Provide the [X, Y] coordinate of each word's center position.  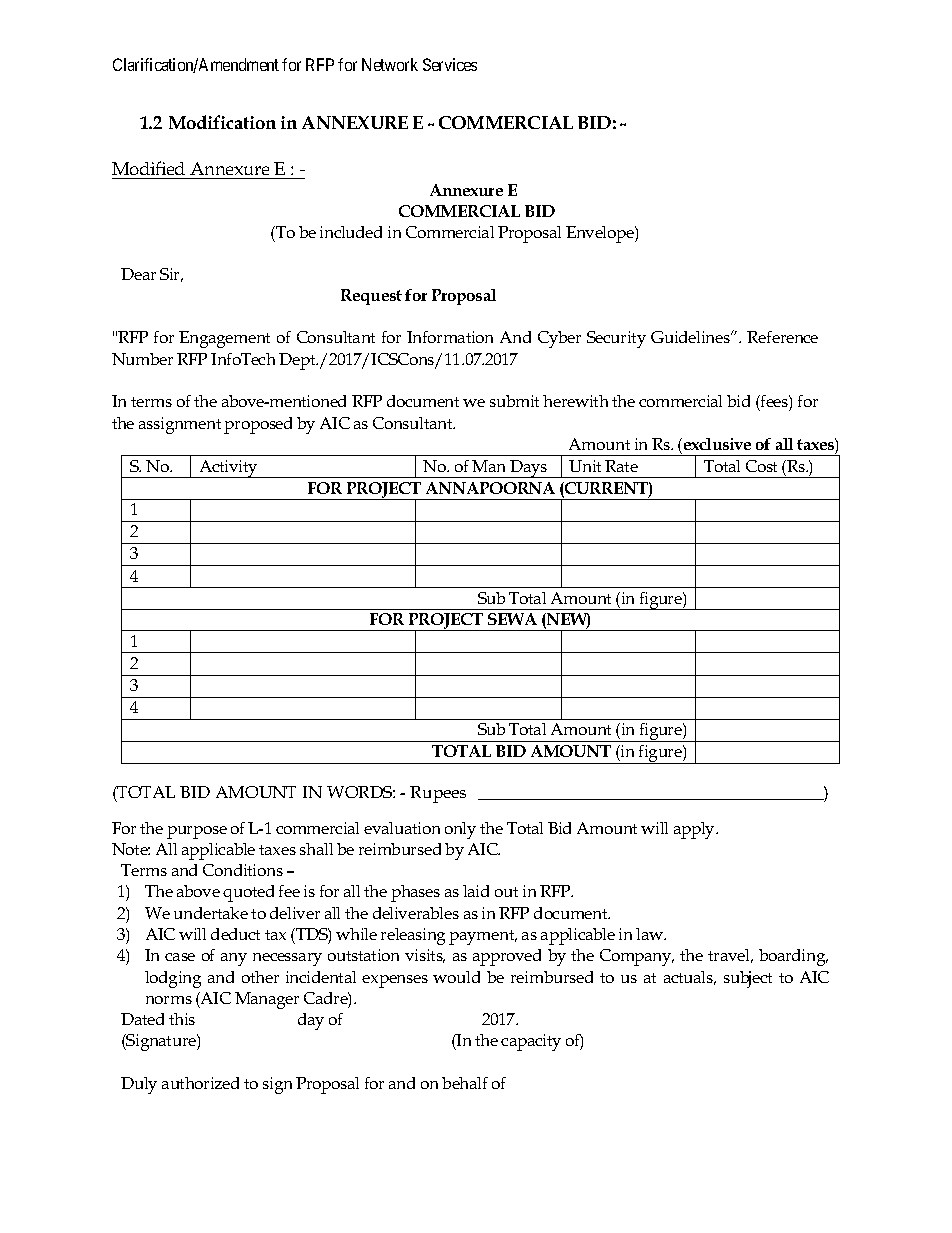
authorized [200, 1083]
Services [450, 64]
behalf [465, 1083]
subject [748, 979]
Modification [222, 122]
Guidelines [691, 337]
